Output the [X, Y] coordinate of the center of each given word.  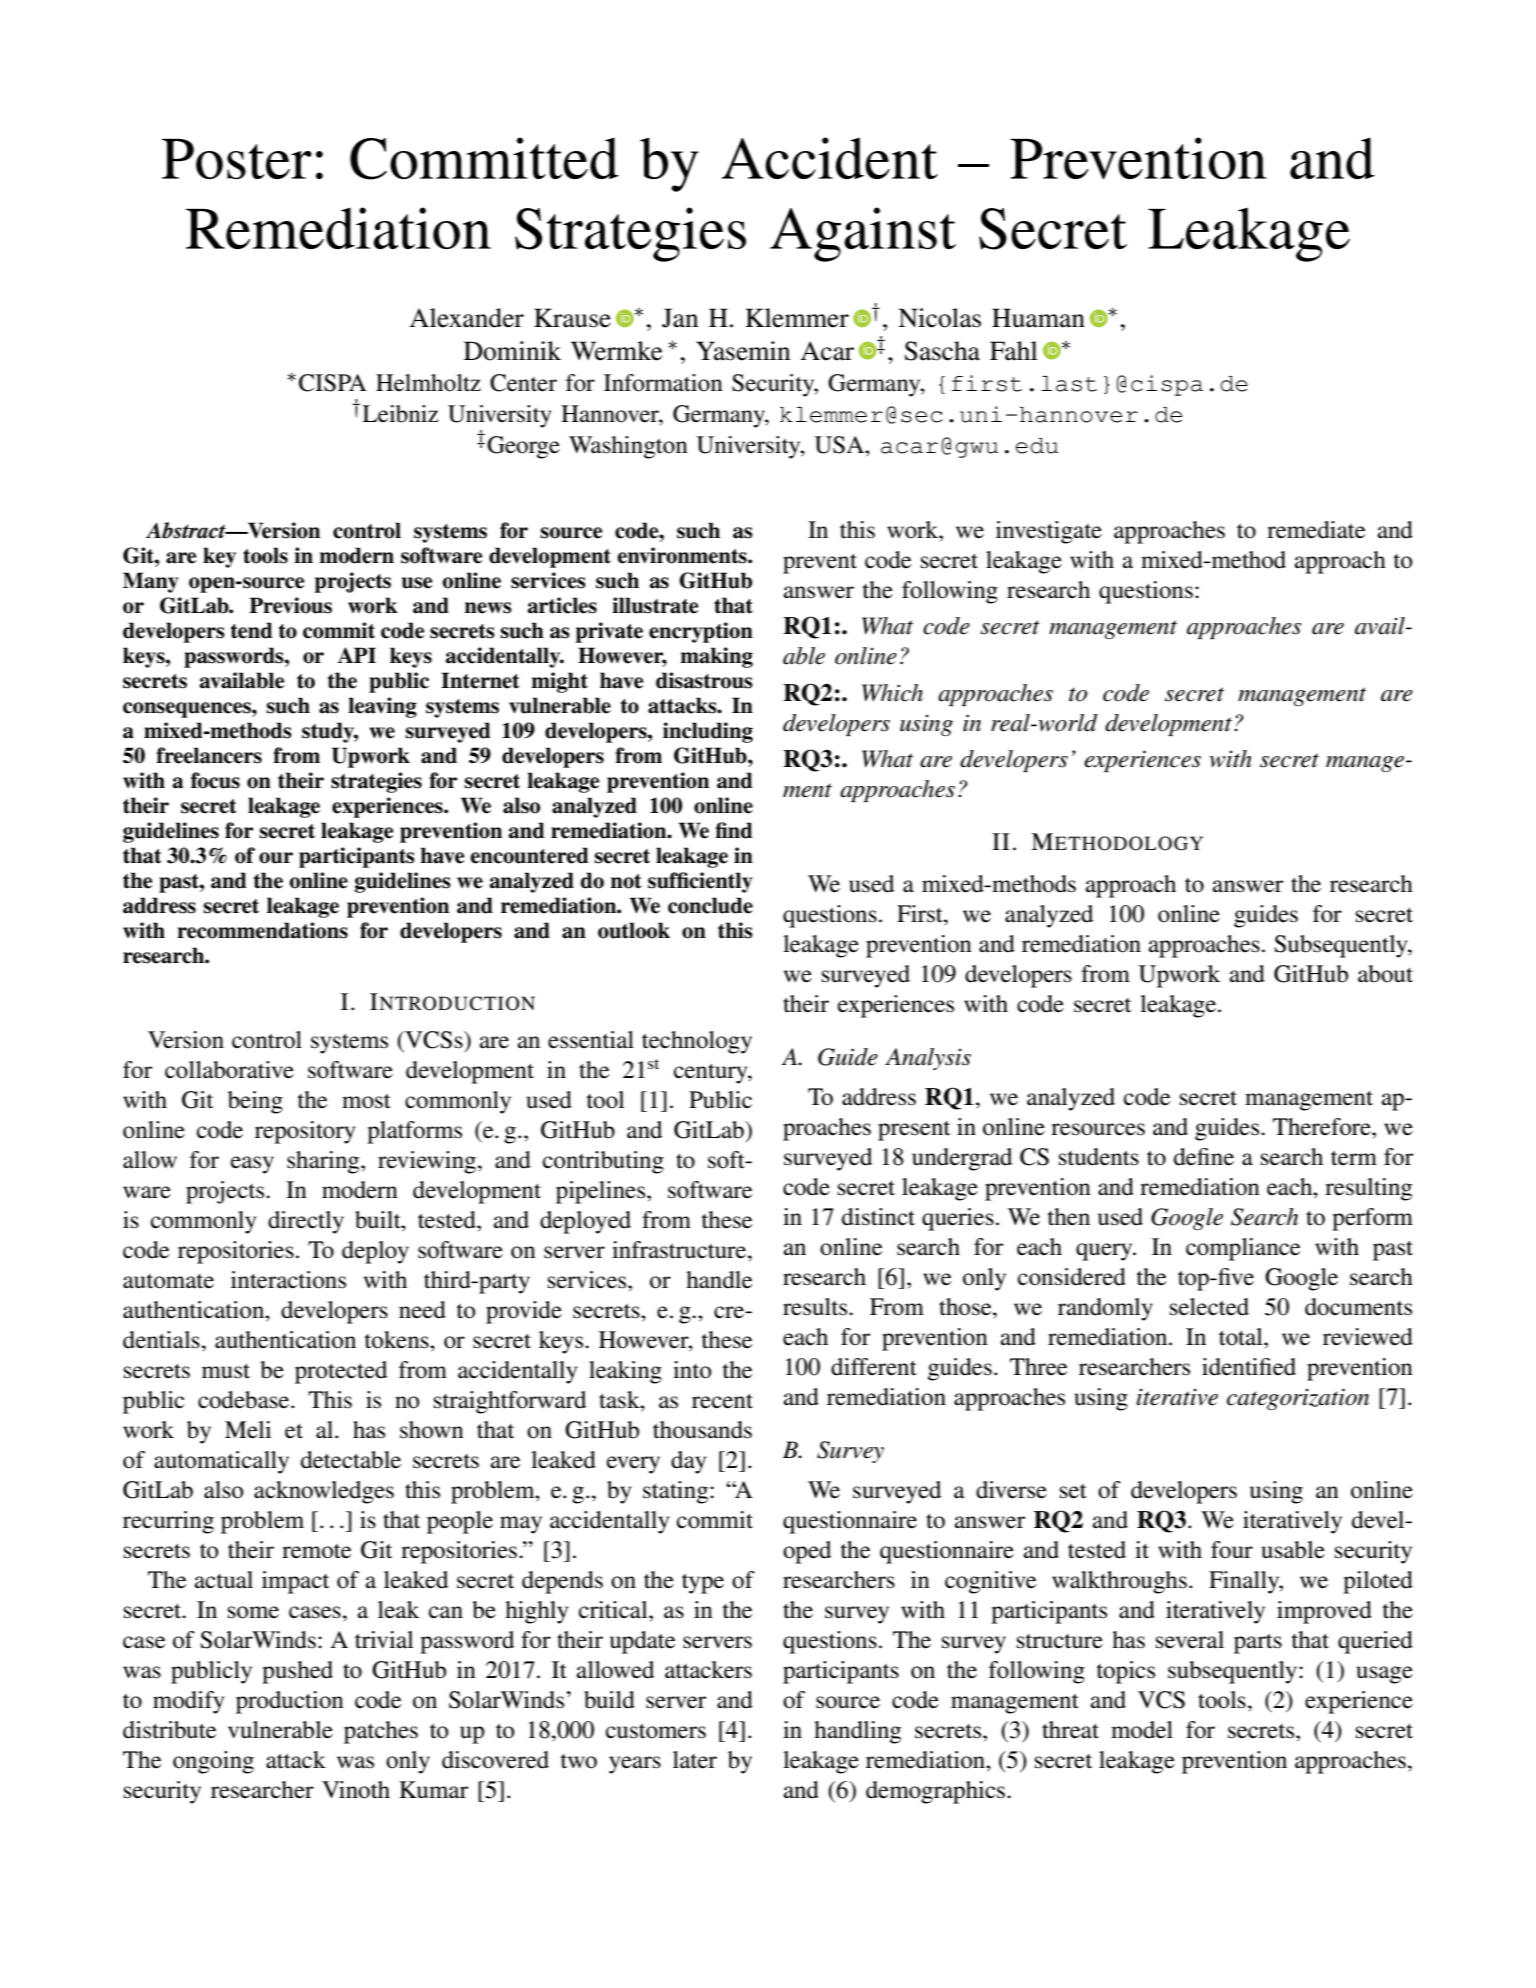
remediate [1316, 530]
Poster [237, 159]
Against [863, 234]
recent [722, 1401]
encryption [701, 632]
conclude [710, 905]
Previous [290, 605]
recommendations [262, 930]
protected [341, 1372]
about [1385, 974]
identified [1249, 1367]
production [290, 1702]
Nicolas [939, 318]
